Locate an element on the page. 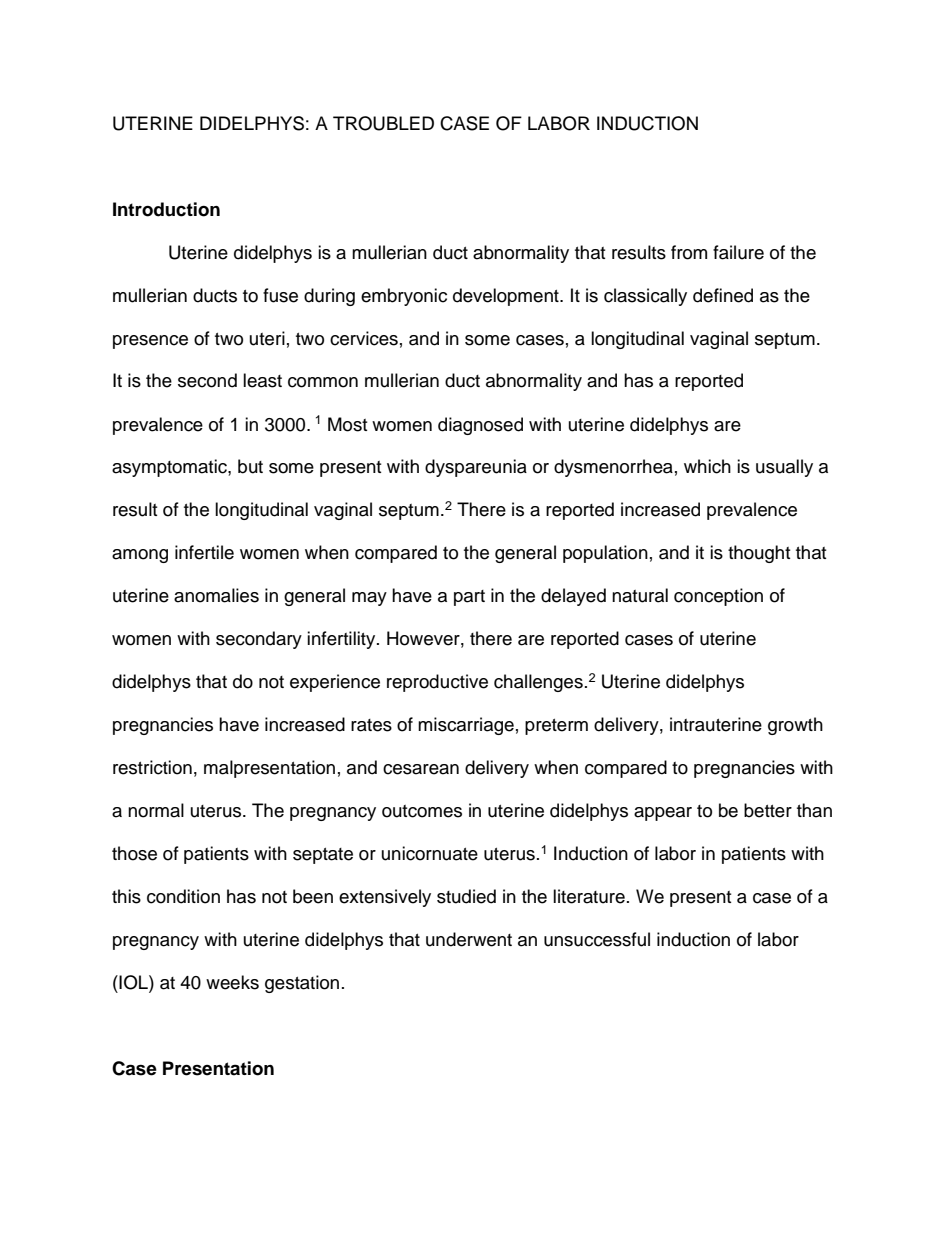  infertile is located at coordinates (204, 552).
